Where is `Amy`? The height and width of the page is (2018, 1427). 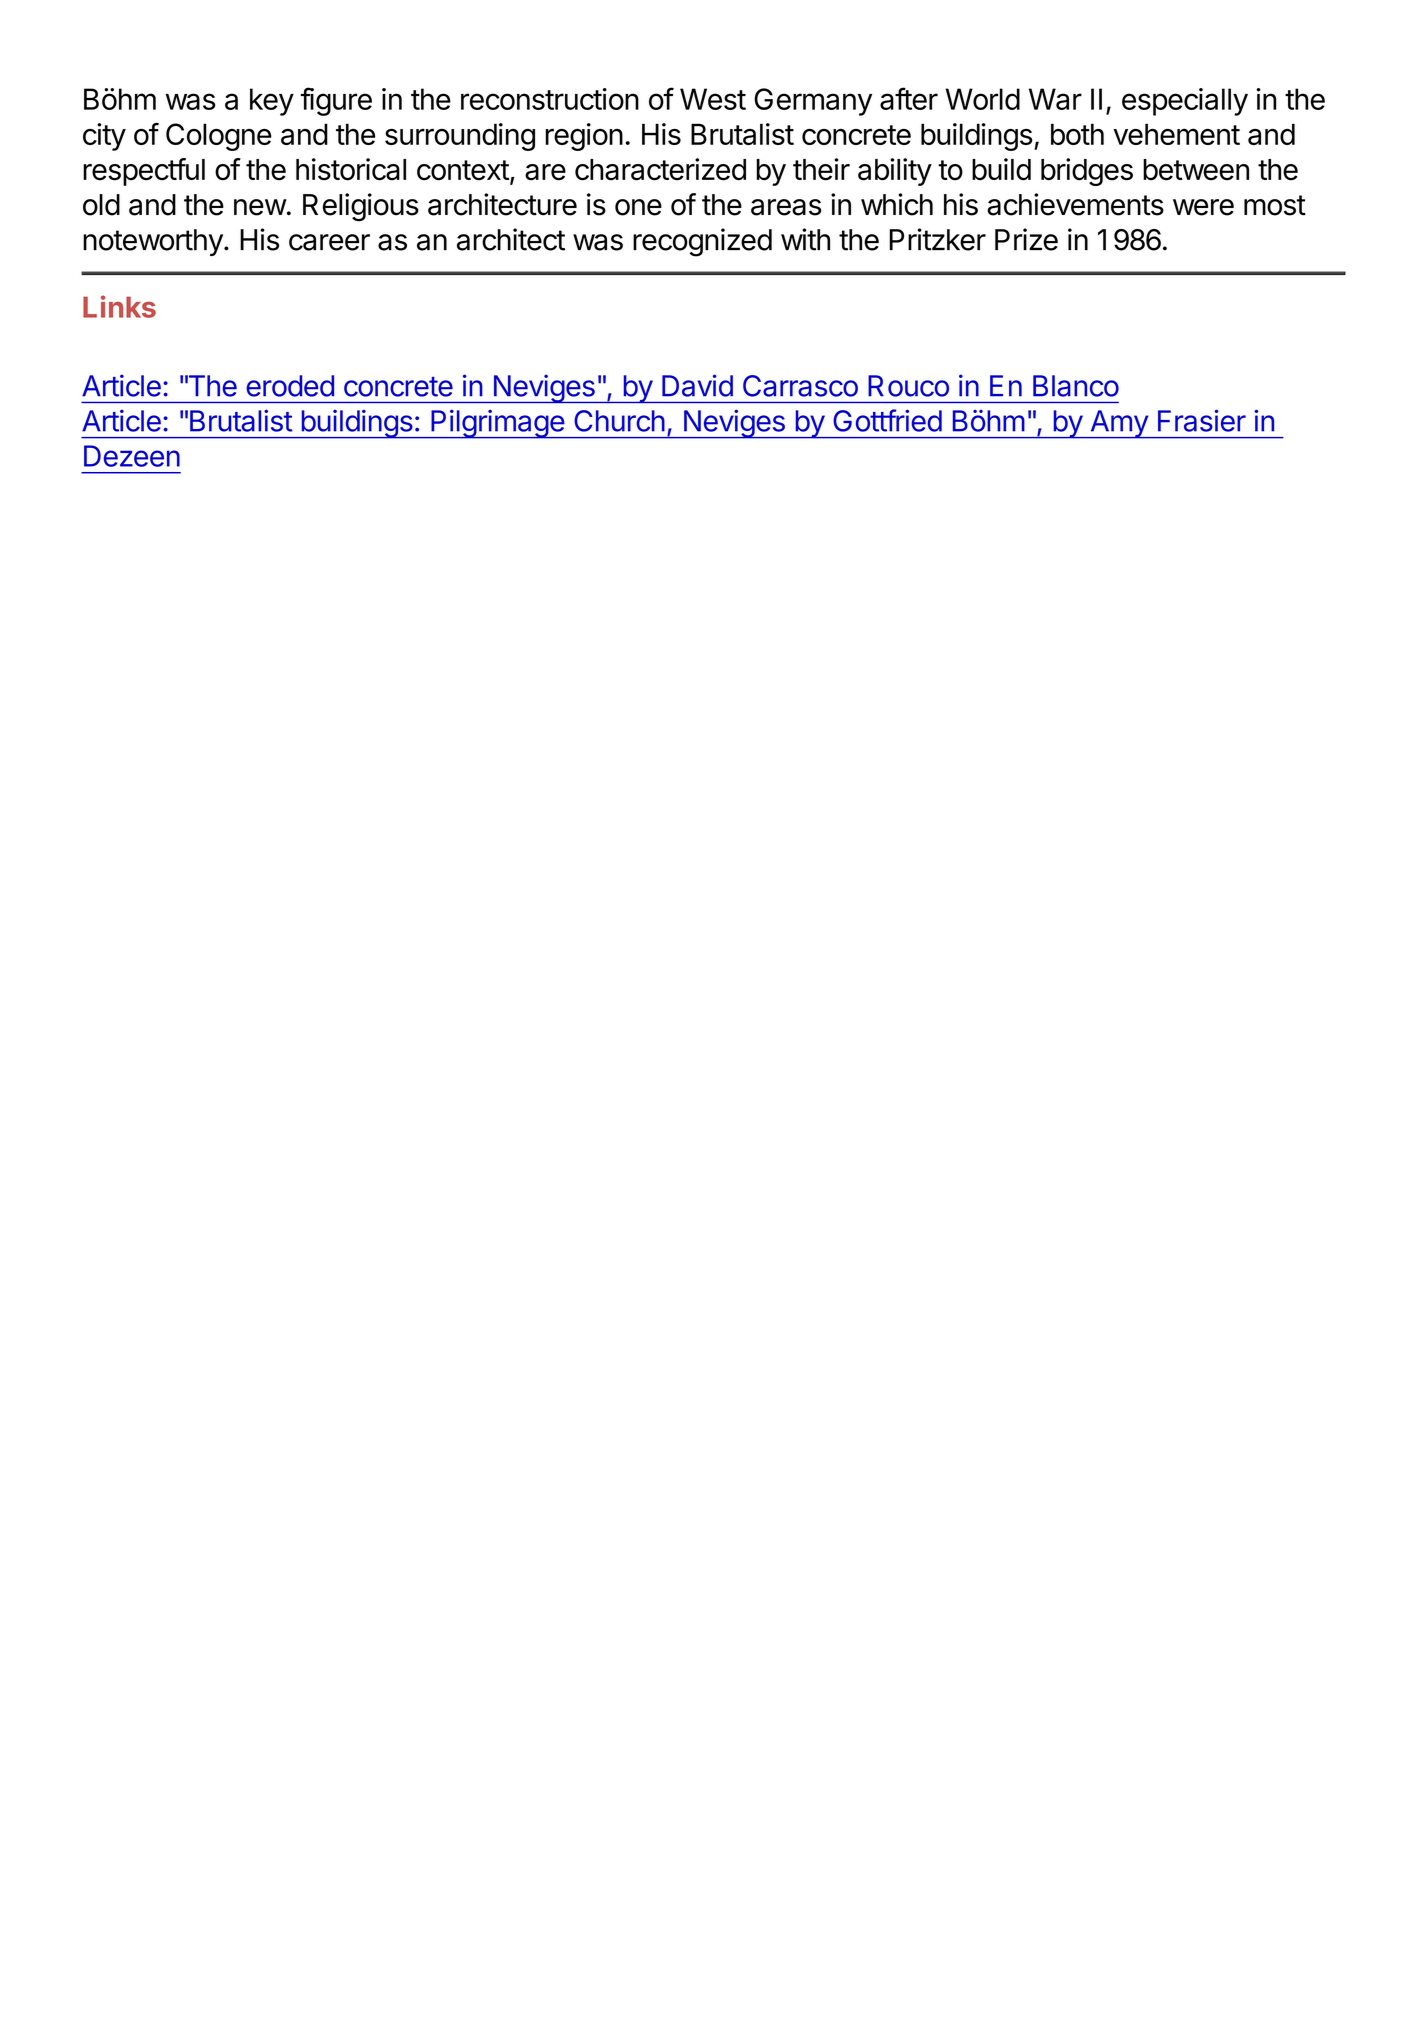 Amy is located at coordinates (1119, 424).
